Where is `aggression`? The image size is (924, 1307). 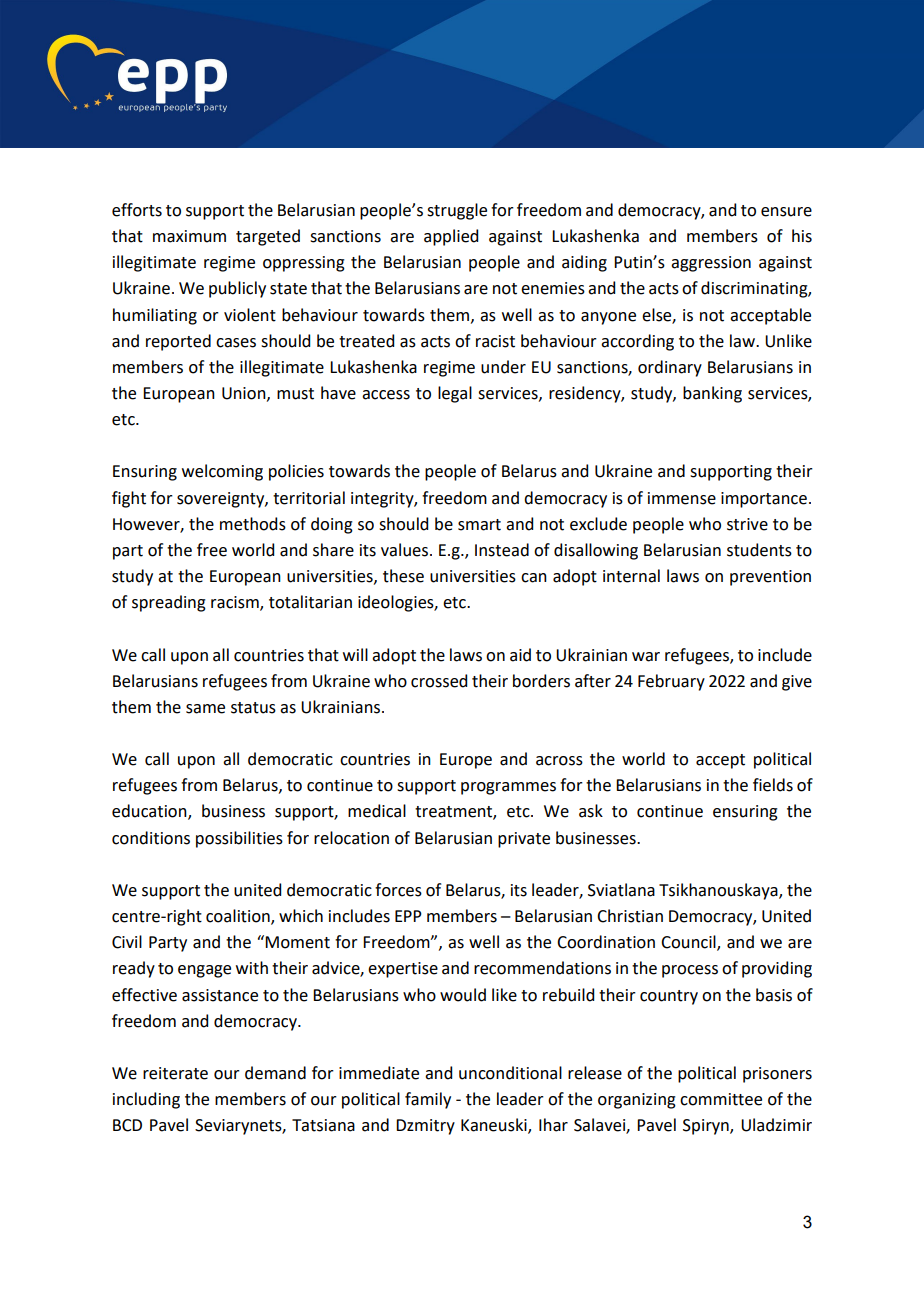 aggression is located at coordinates (711, 264).
